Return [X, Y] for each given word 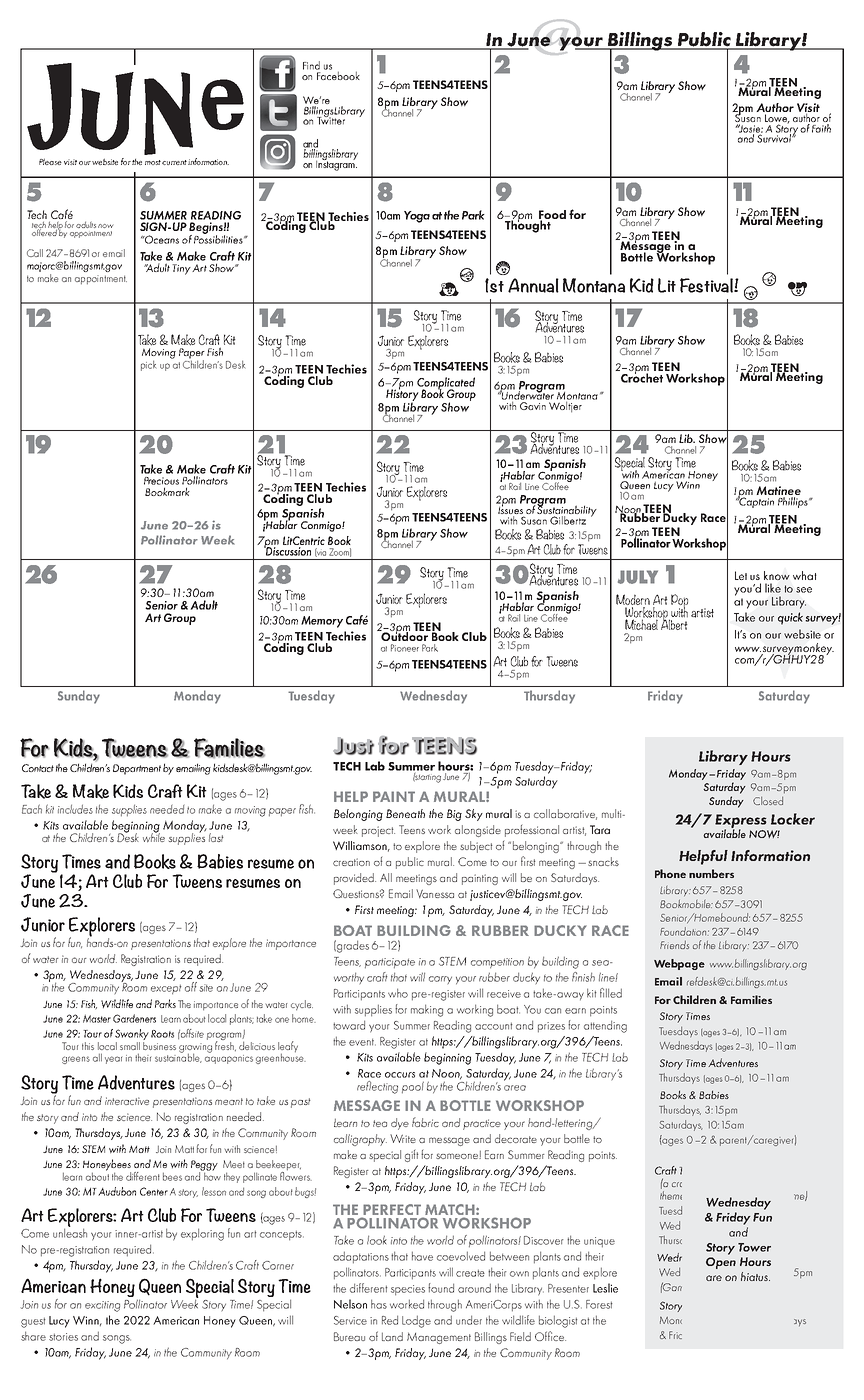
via [320, 552]
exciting [102, 1306]
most [153, 162]
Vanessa [435, 893]
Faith [821, 128]
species [408, 1290]
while [154, 836]
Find [311, 65]
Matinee [778, 492]
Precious [161, 481]
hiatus [755, 1276]
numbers [711, 873]
